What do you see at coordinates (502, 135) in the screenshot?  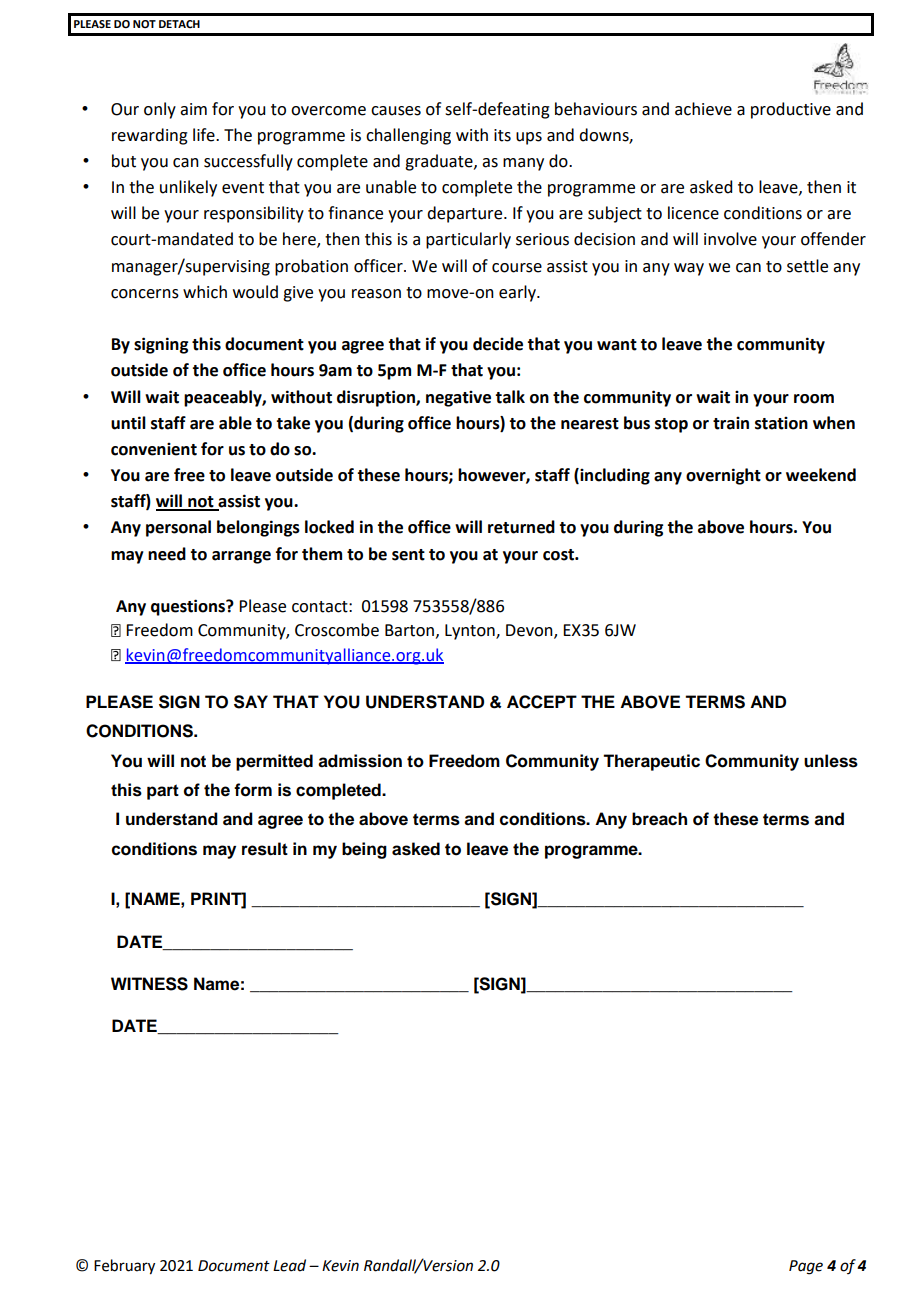 I see `its` at bounding box center [502, 135].
